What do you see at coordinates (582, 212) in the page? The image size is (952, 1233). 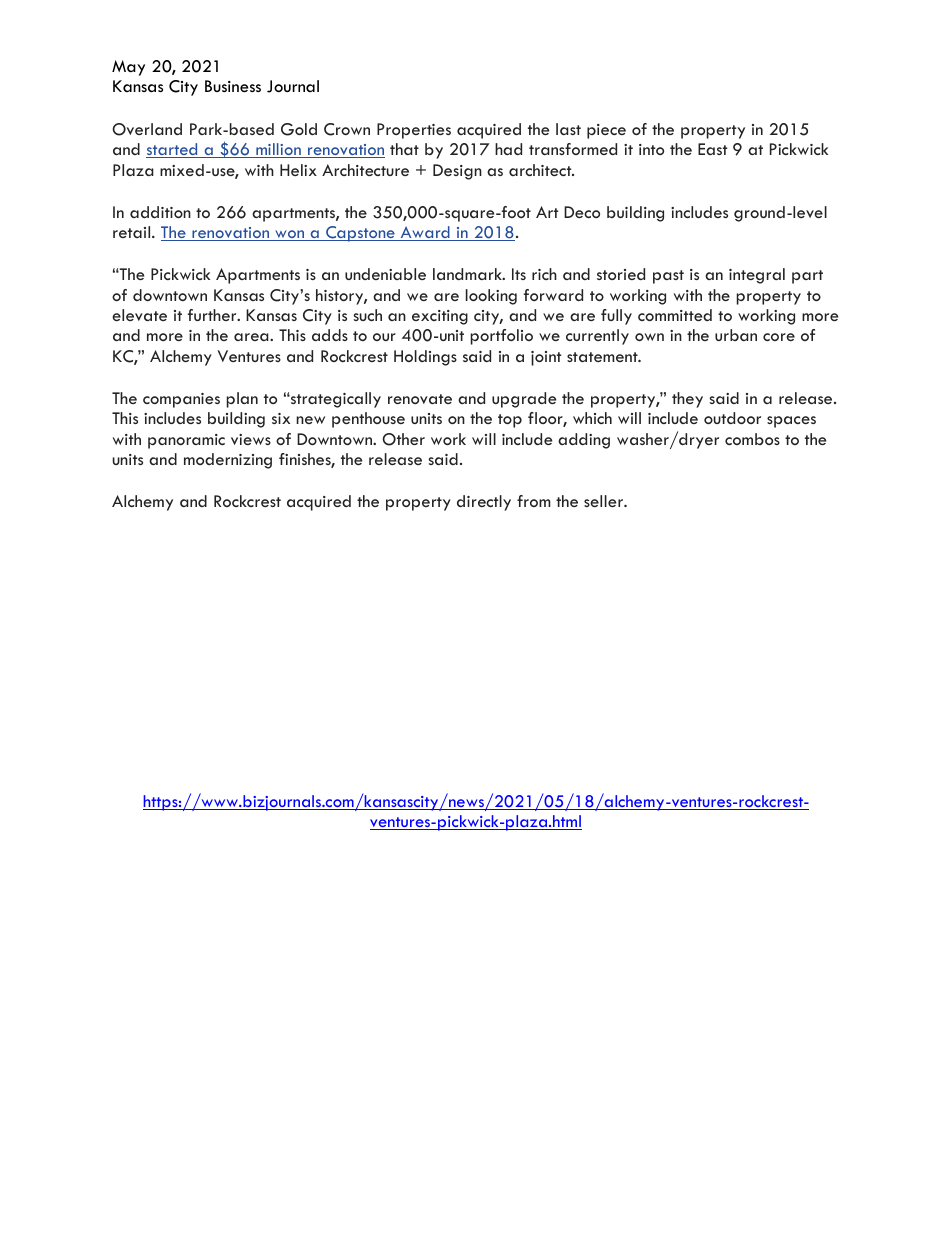 I see `Deco` at bounding box center [582, 212].
